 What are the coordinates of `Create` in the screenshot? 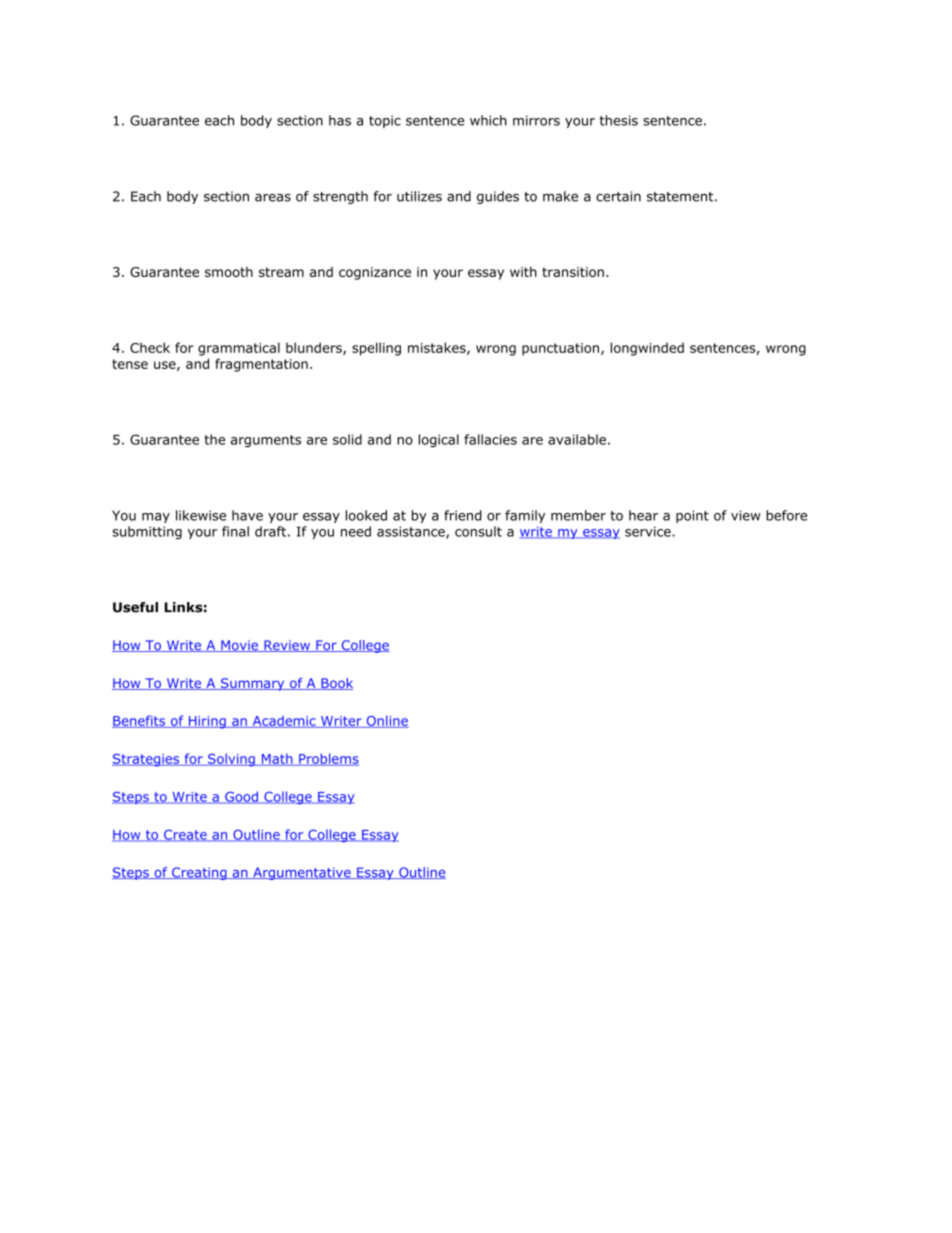 It's located at (185, 835).
